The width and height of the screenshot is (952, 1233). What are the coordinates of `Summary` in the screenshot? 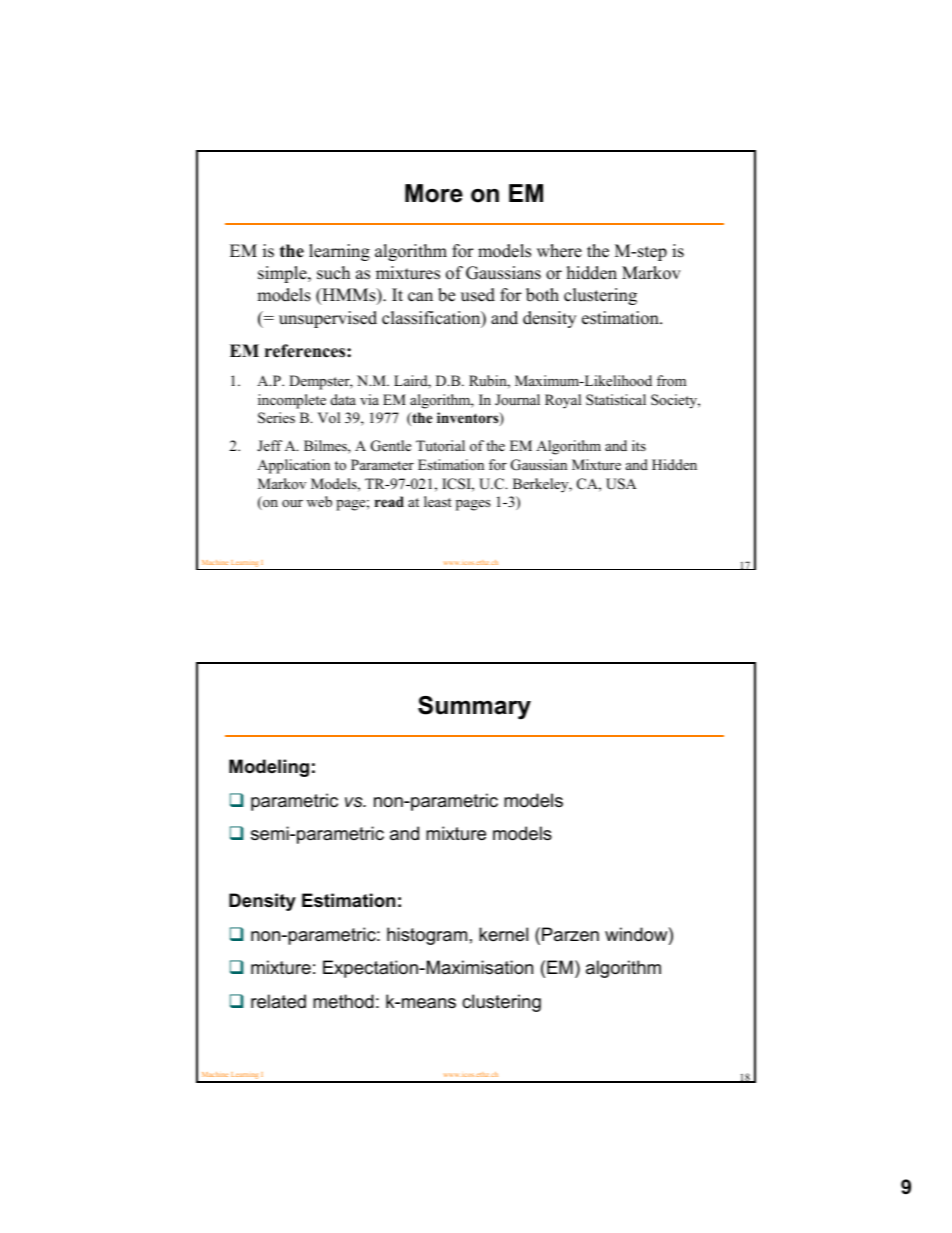 It's located at (474, 708).
